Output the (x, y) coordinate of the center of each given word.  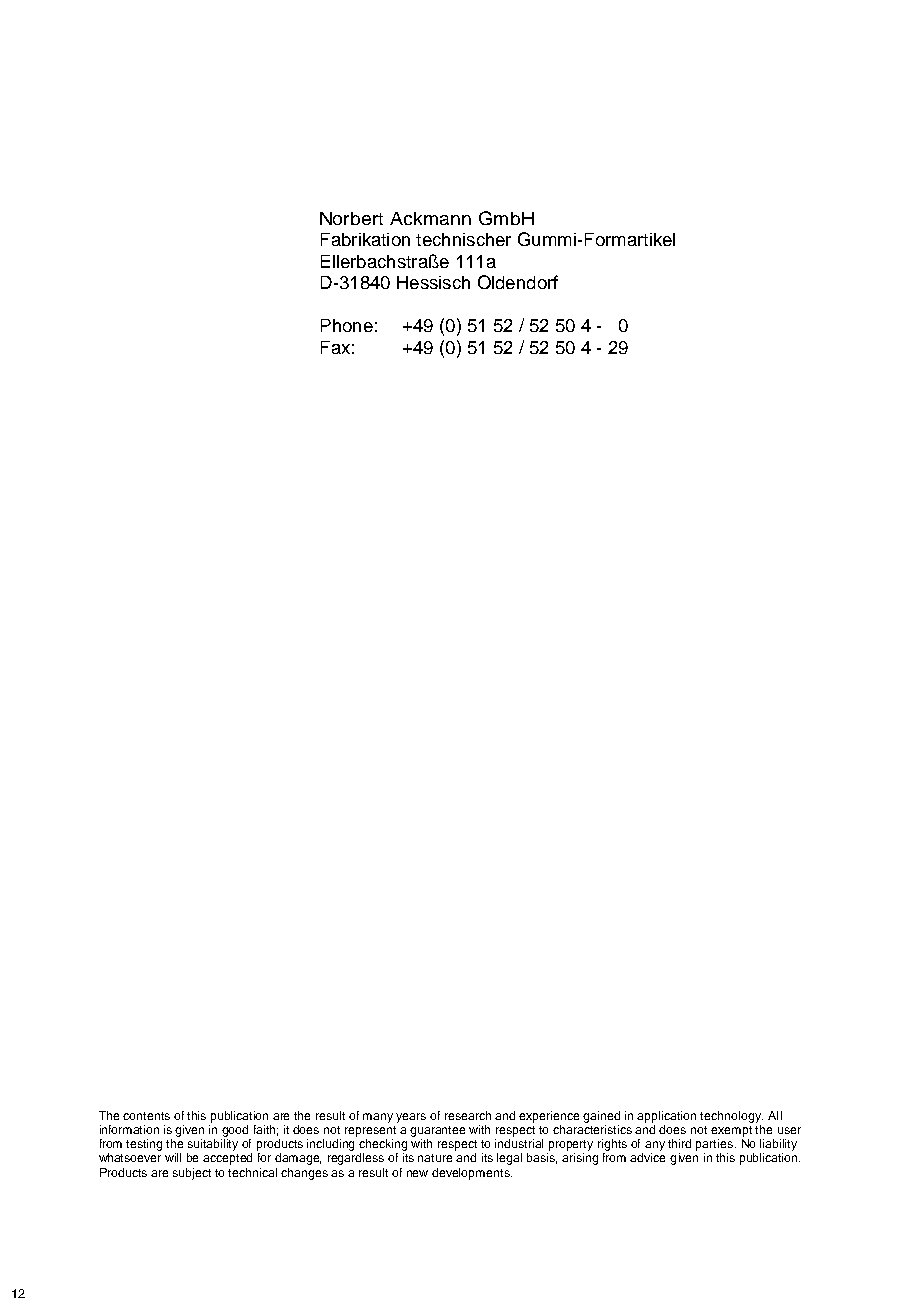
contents (146, 1116)
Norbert (351, 218)
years (411, 1118)
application (666, 1117)
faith (266, 1130)
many (378, 1118)
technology (731, 1117)
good (235, 1131)
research (468, 1115)
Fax (335, 347)
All (775, 1115)
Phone (347, 325)
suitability (213, 1145)
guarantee (437, 1131)
